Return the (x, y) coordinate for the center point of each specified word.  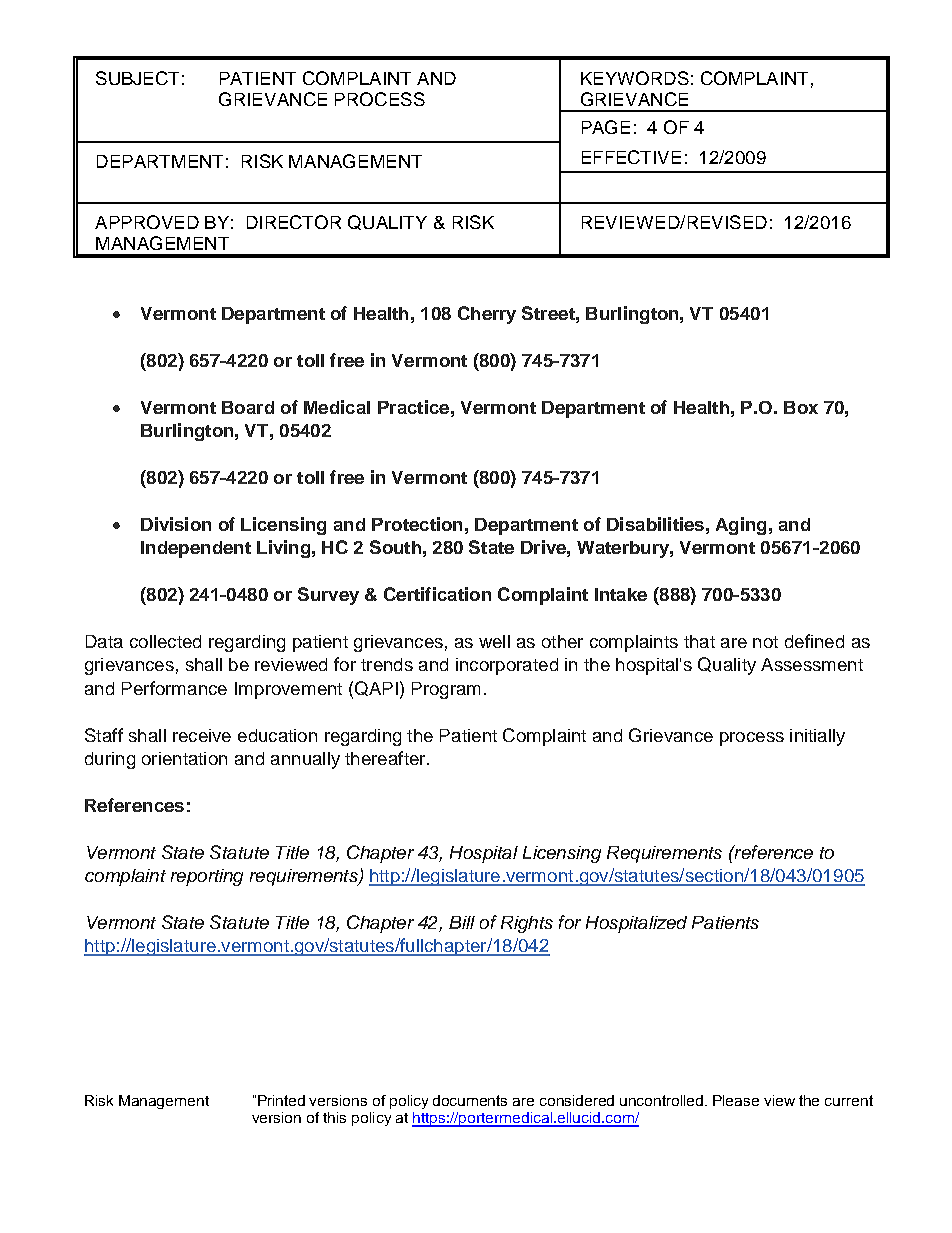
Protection (417, 524)
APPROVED (147, 222)
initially (817, 737)
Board (248, 407)
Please (736, 1100)
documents (470, 1100)
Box (801, 407)
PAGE (606, 127)
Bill (462, 922)
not (765, 642)
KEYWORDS (635, 78)
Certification (437, 594)
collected (165, 641)
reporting (207, 877)
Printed (281, 1100)
